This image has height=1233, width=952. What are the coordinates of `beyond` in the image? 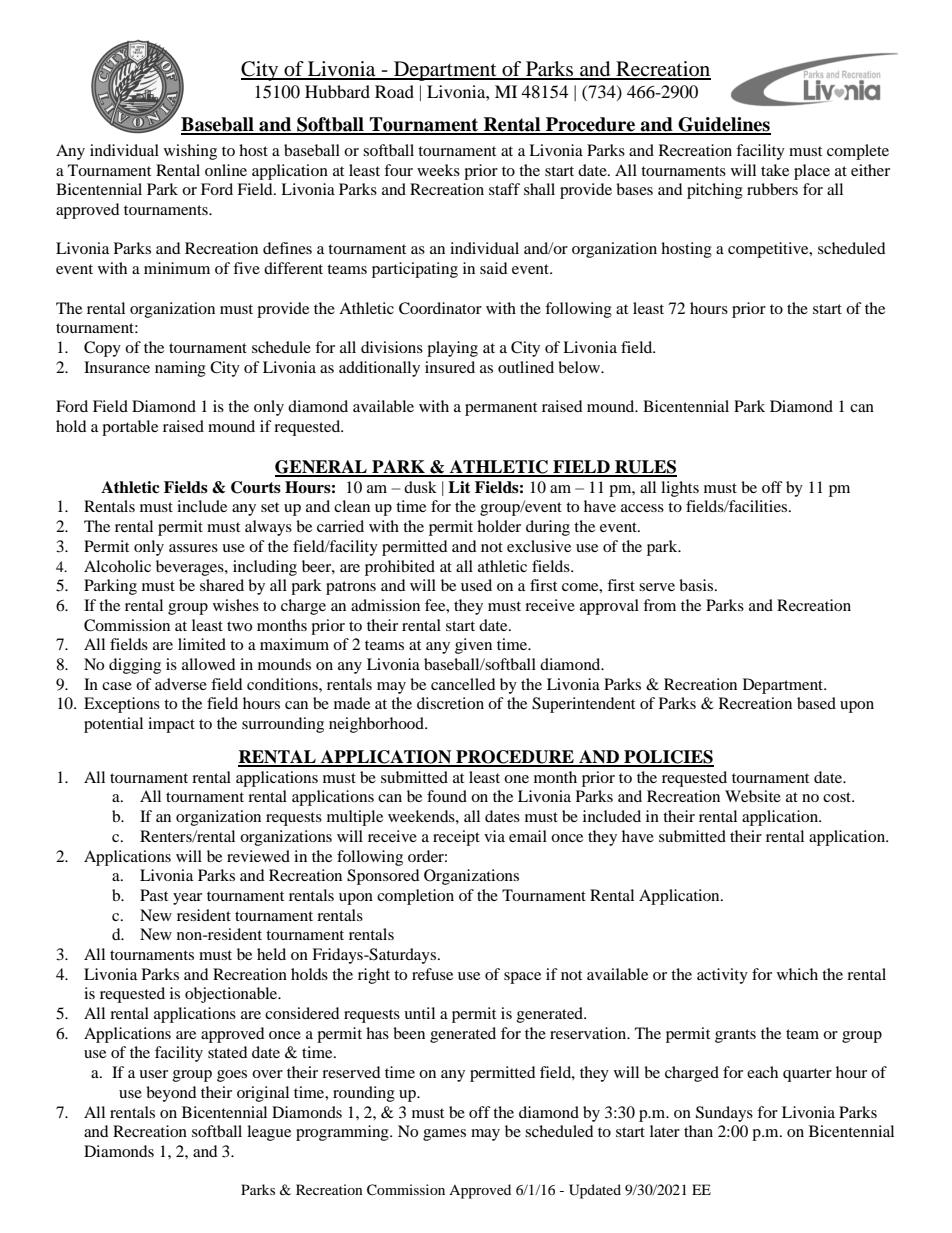 It's located at (171, 1094).
